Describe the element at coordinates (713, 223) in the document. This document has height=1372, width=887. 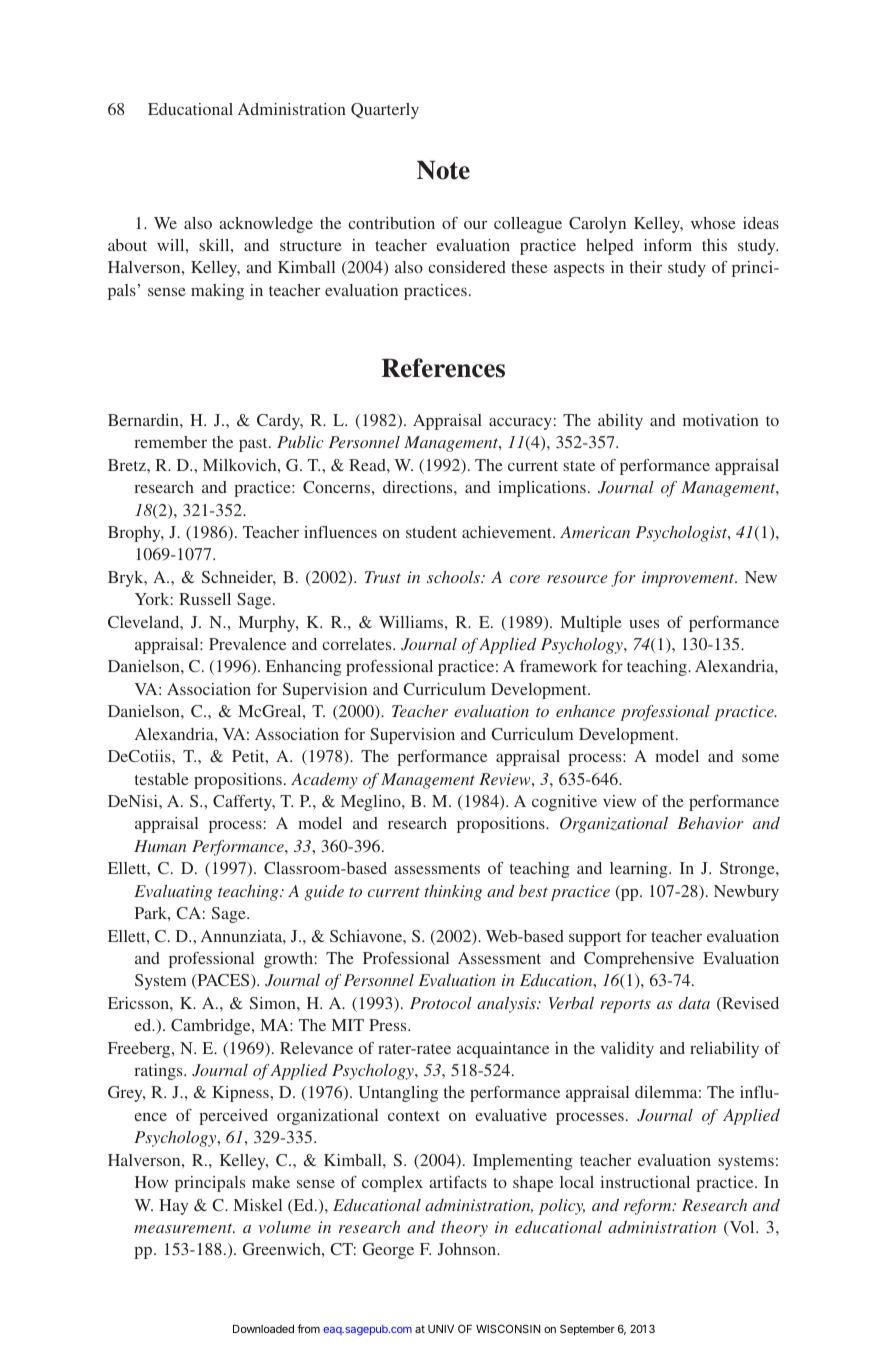
I see `whose` at that location.
